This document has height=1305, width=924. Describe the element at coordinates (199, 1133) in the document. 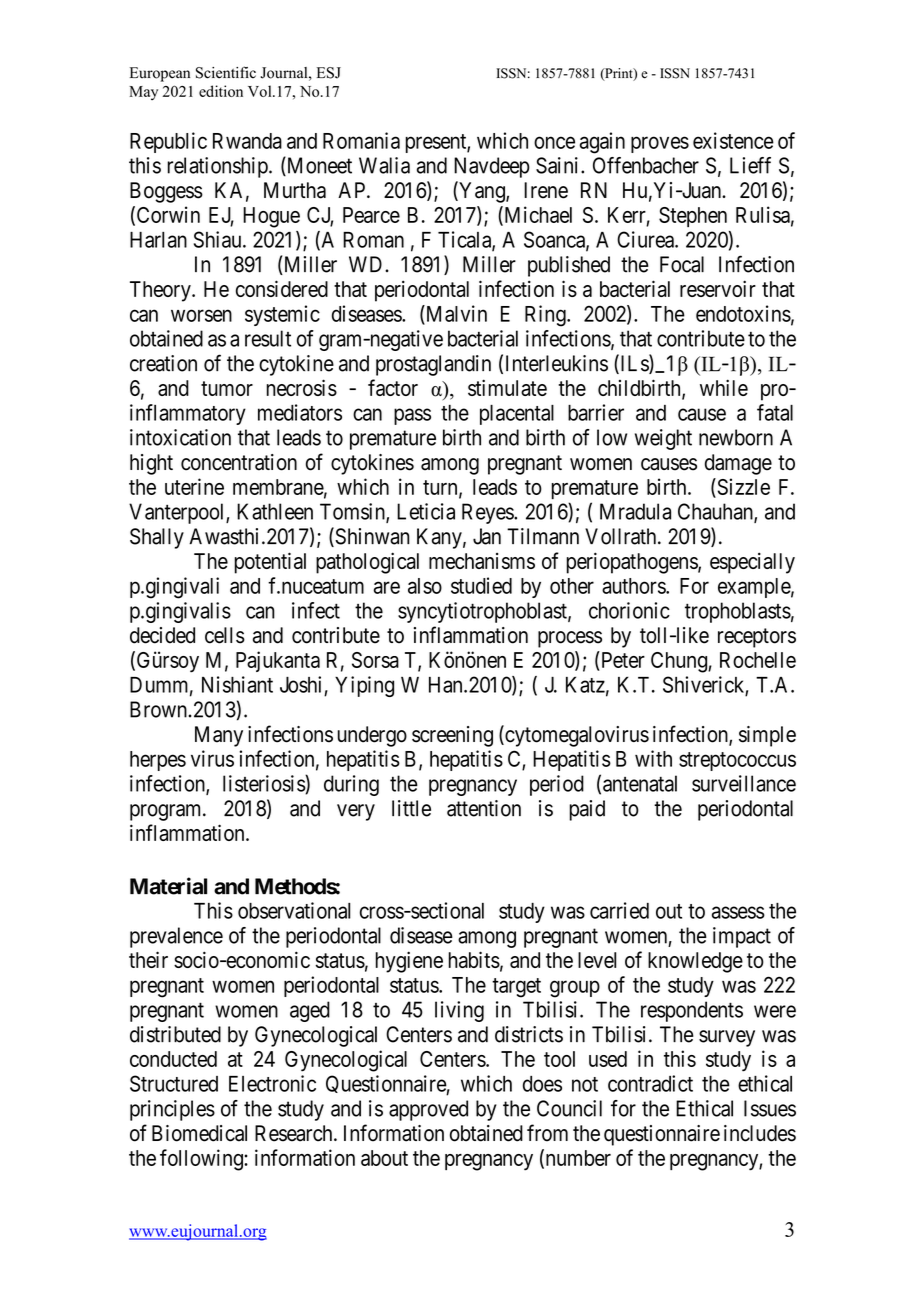

I see `Biomedical` at that location.
